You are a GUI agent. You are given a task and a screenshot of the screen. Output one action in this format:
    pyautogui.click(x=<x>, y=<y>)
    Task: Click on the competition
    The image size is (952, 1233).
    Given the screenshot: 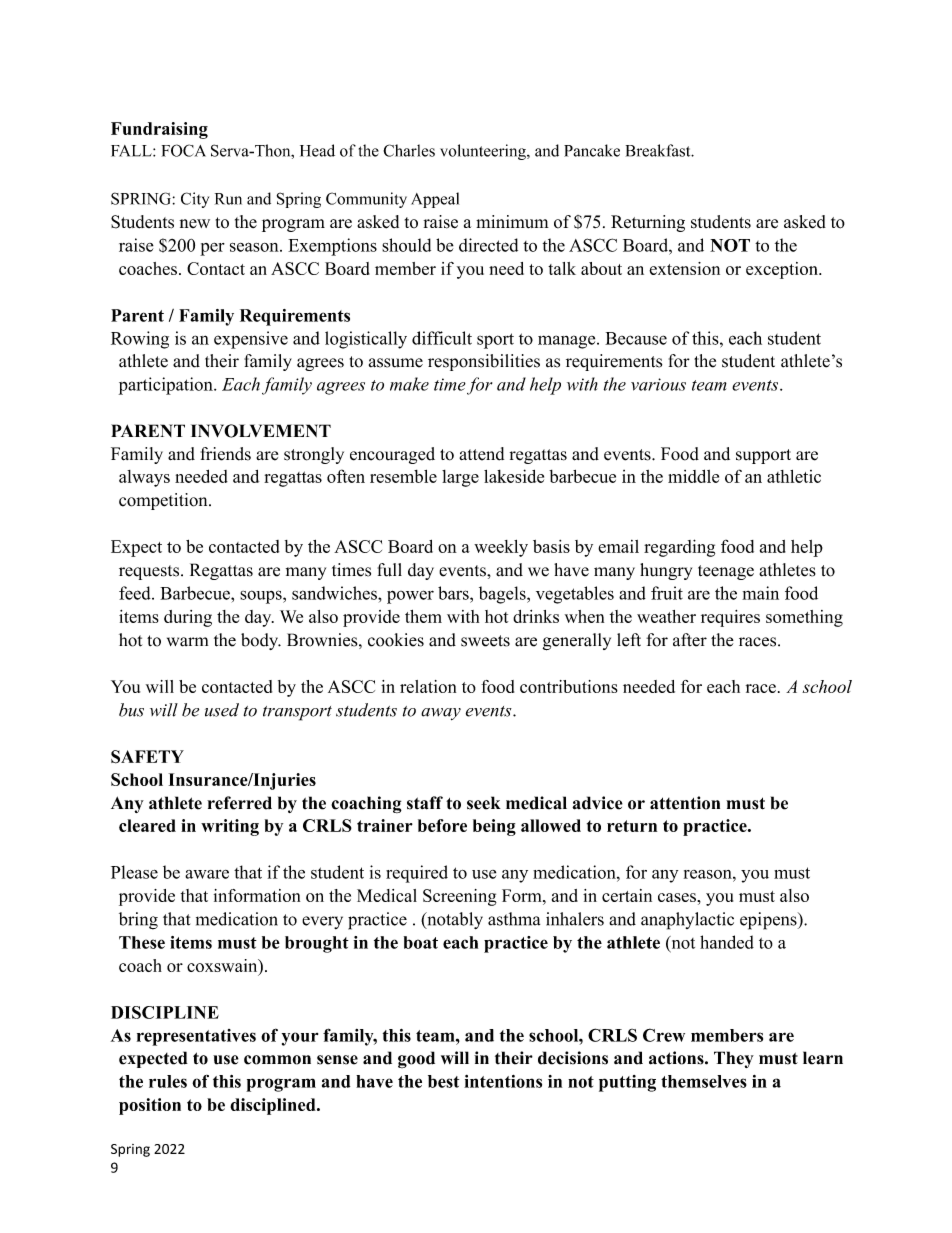 What is the action you would take?
    pyautogui.click(x=164, y=501)
